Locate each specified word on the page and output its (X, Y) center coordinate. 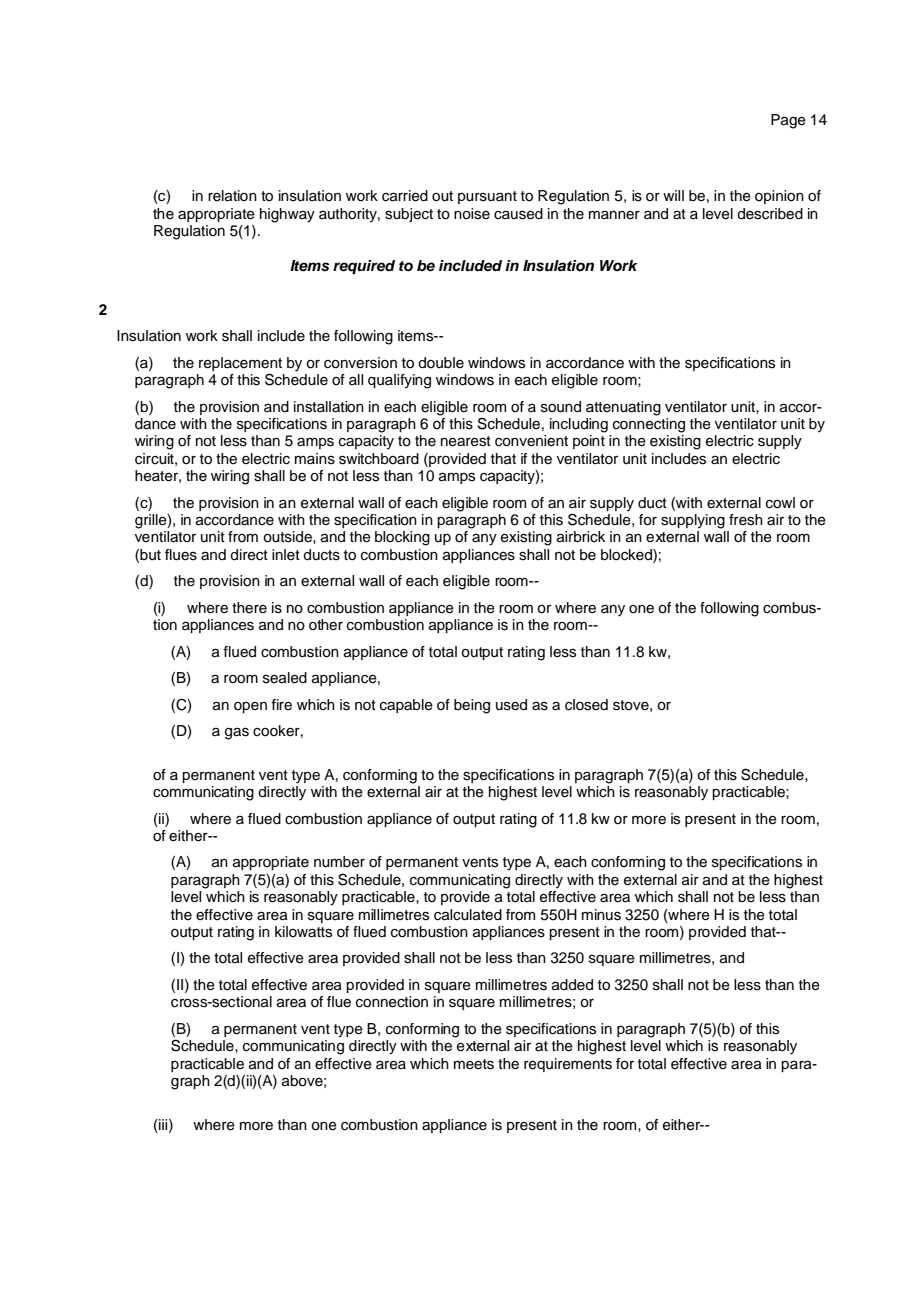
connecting (649, 425)
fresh (746, 520)
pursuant (487, 197)
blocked (627, 555)
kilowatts (303, 932)
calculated (468, 915)
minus (601, 915)
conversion (360, 363)
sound (561, 407)
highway (287, 215)
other (326, 625)
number (339, 862)
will (673, 195)
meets (474, 1064)
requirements (568, 1065)
